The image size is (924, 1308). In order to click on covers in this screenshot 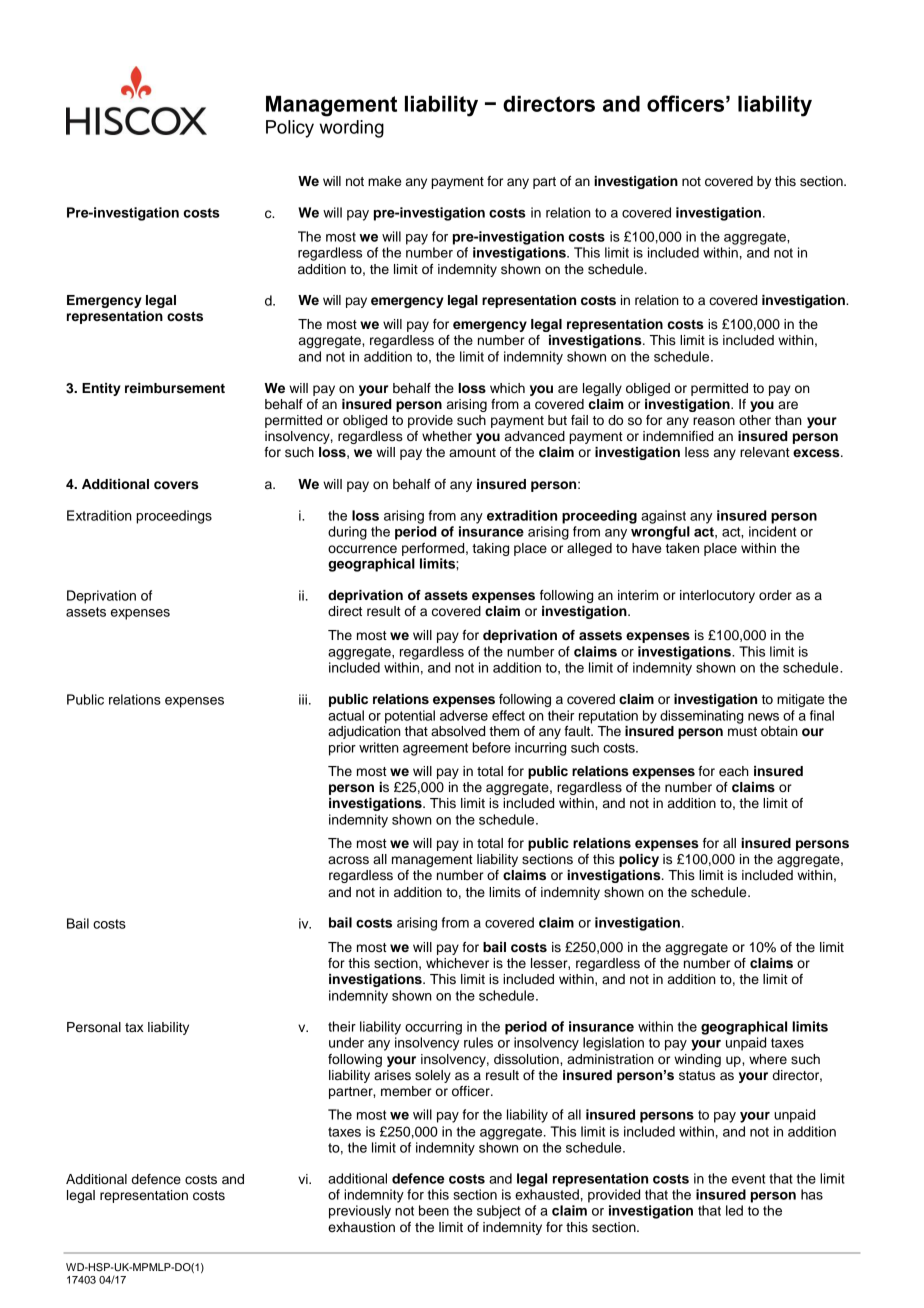, I will do `click(176, 485)`.
